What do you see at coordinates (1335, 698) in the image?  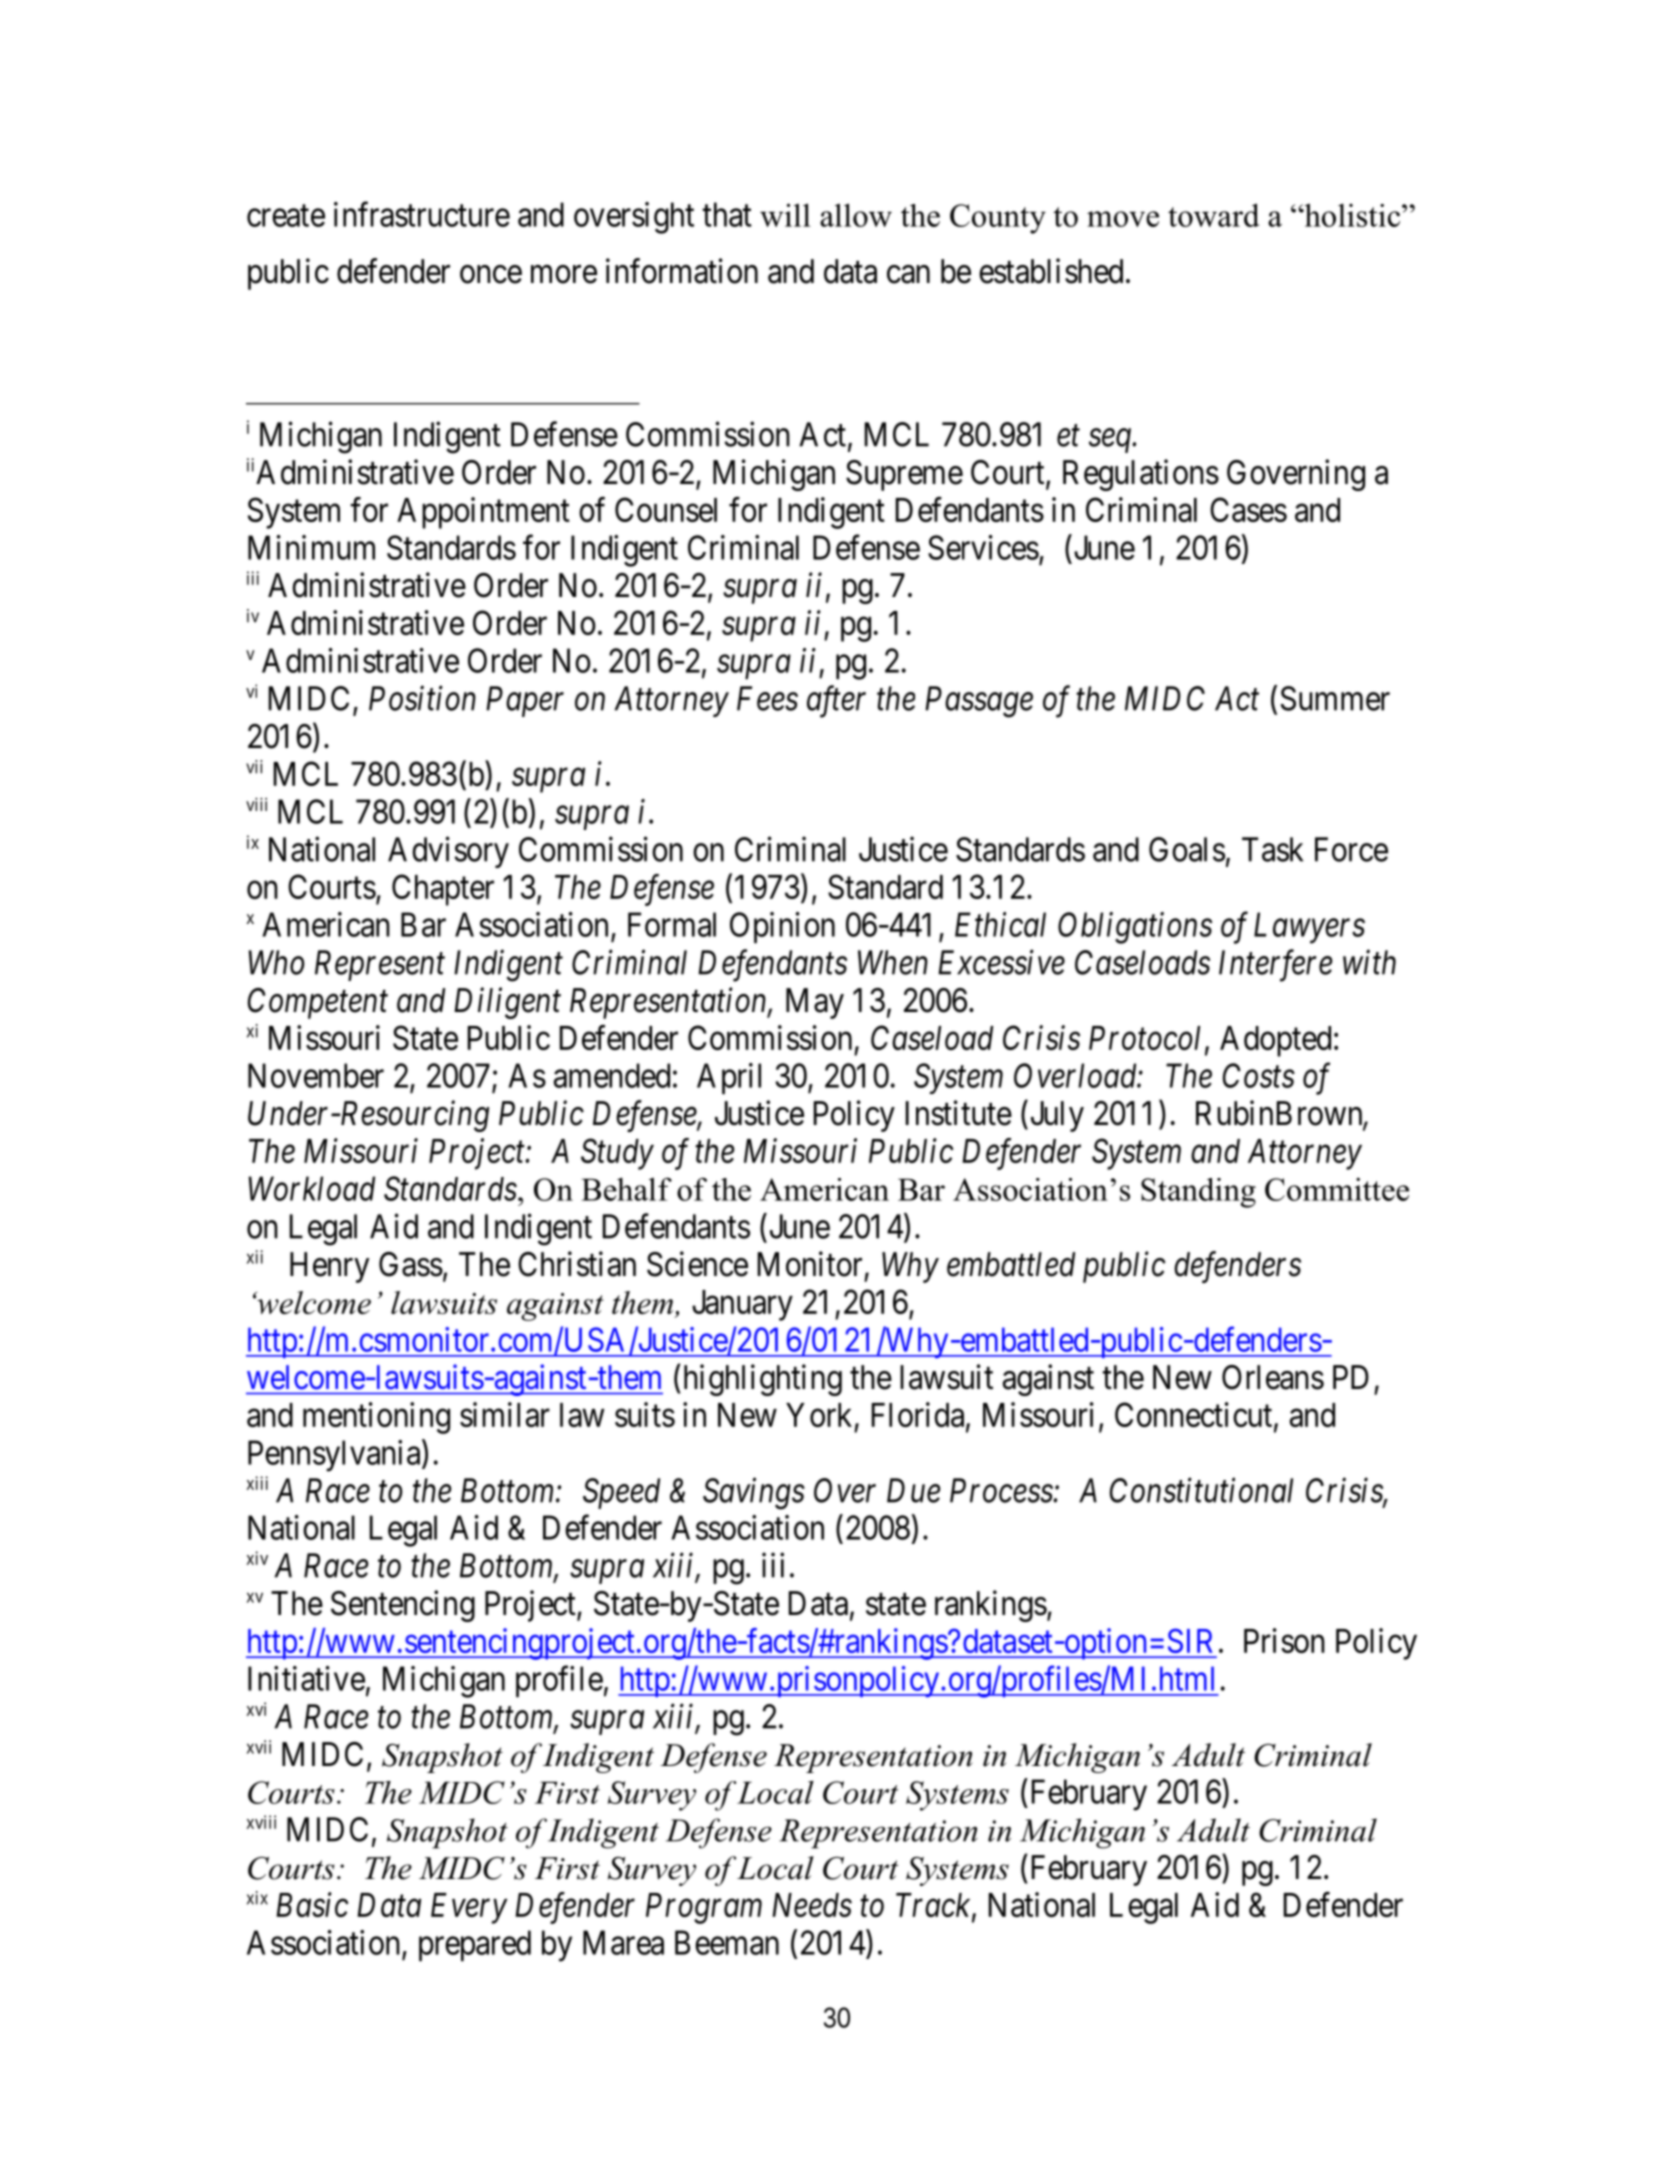 I see `Summer` at bounding box center [1335, 698].
